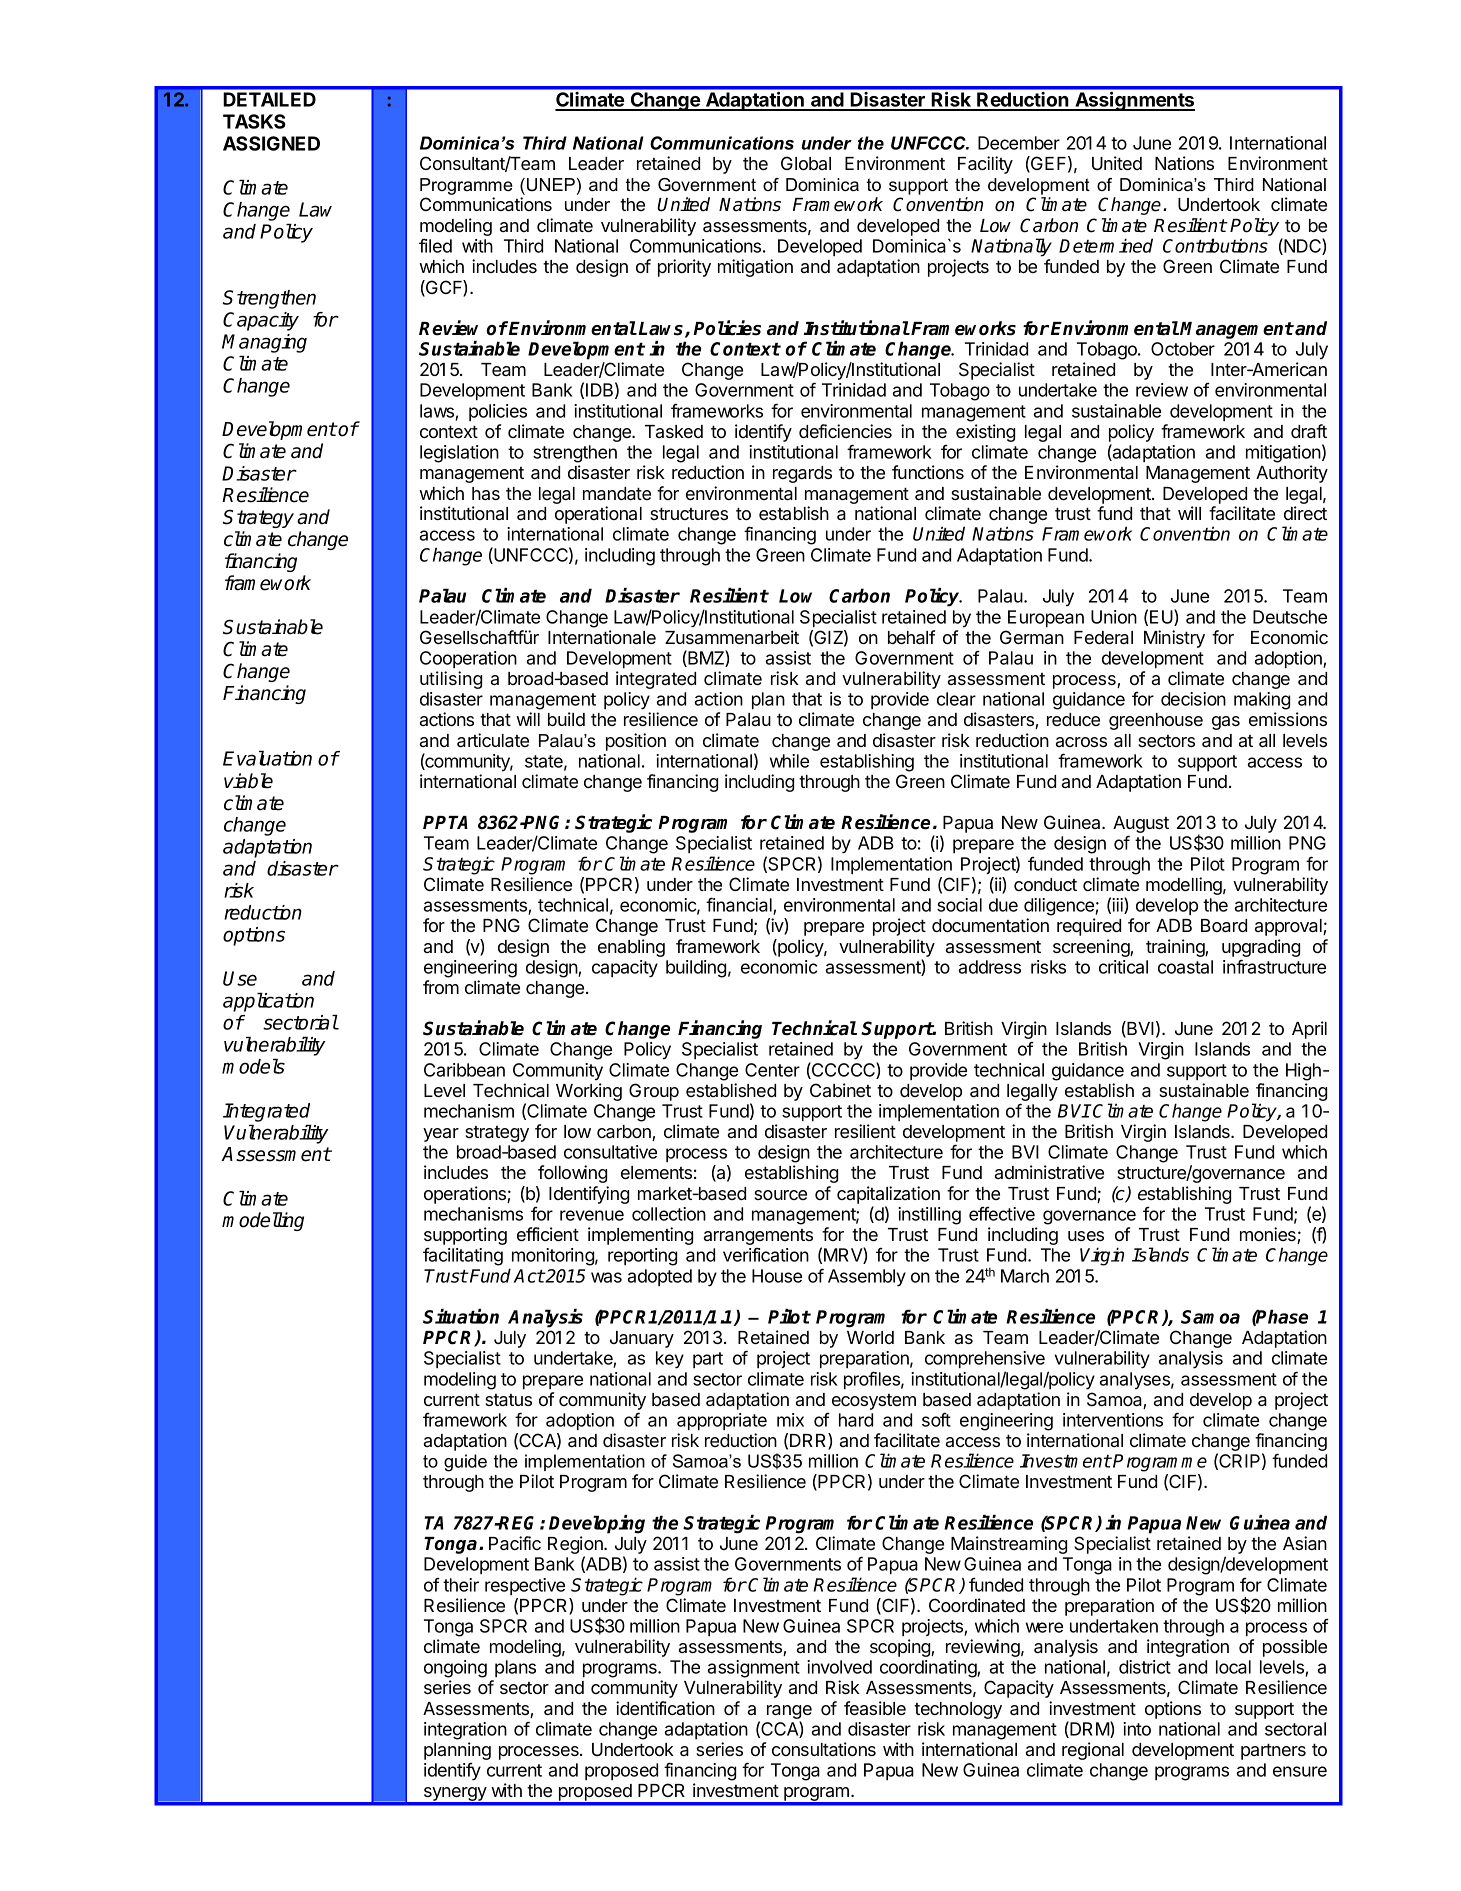 This page has width=1461, height=1891. Describe the element at coordinates (1215, 245) in the page. I see `Contributions` at that location.
